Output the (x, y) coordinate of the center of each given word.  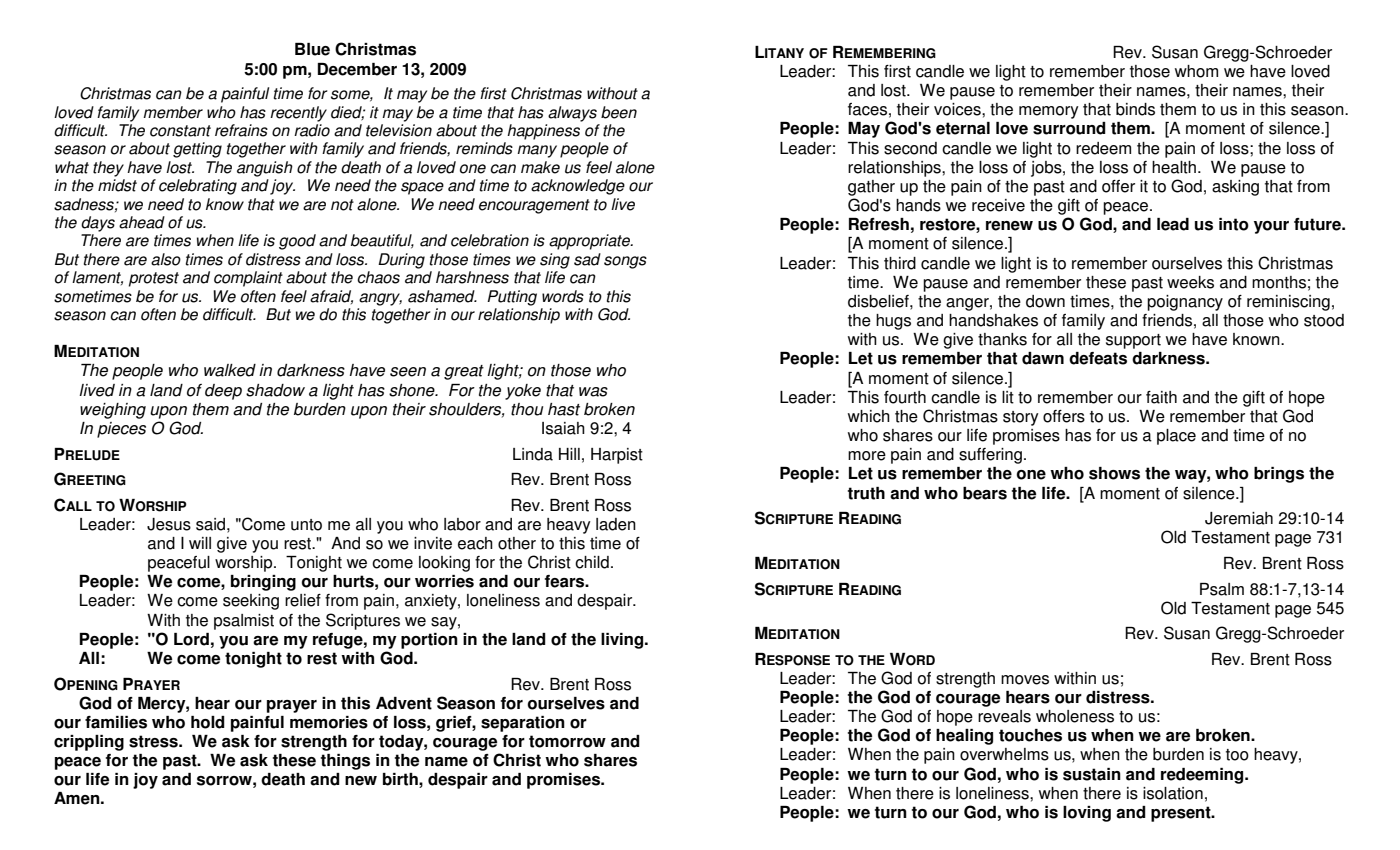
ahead (142, 222)
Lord (191, 639)
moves (1025, 680)
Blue (312, 49)
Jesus (169, 524)
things (345, 762)
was (593, 392)
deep (223, 392)
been (619, 112)
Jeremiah (1239, 518)
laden (616, 524)
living (623, 641)
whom (1196, 71)
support (1133, 341)
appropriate (591, 242)
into (1234, 224)
